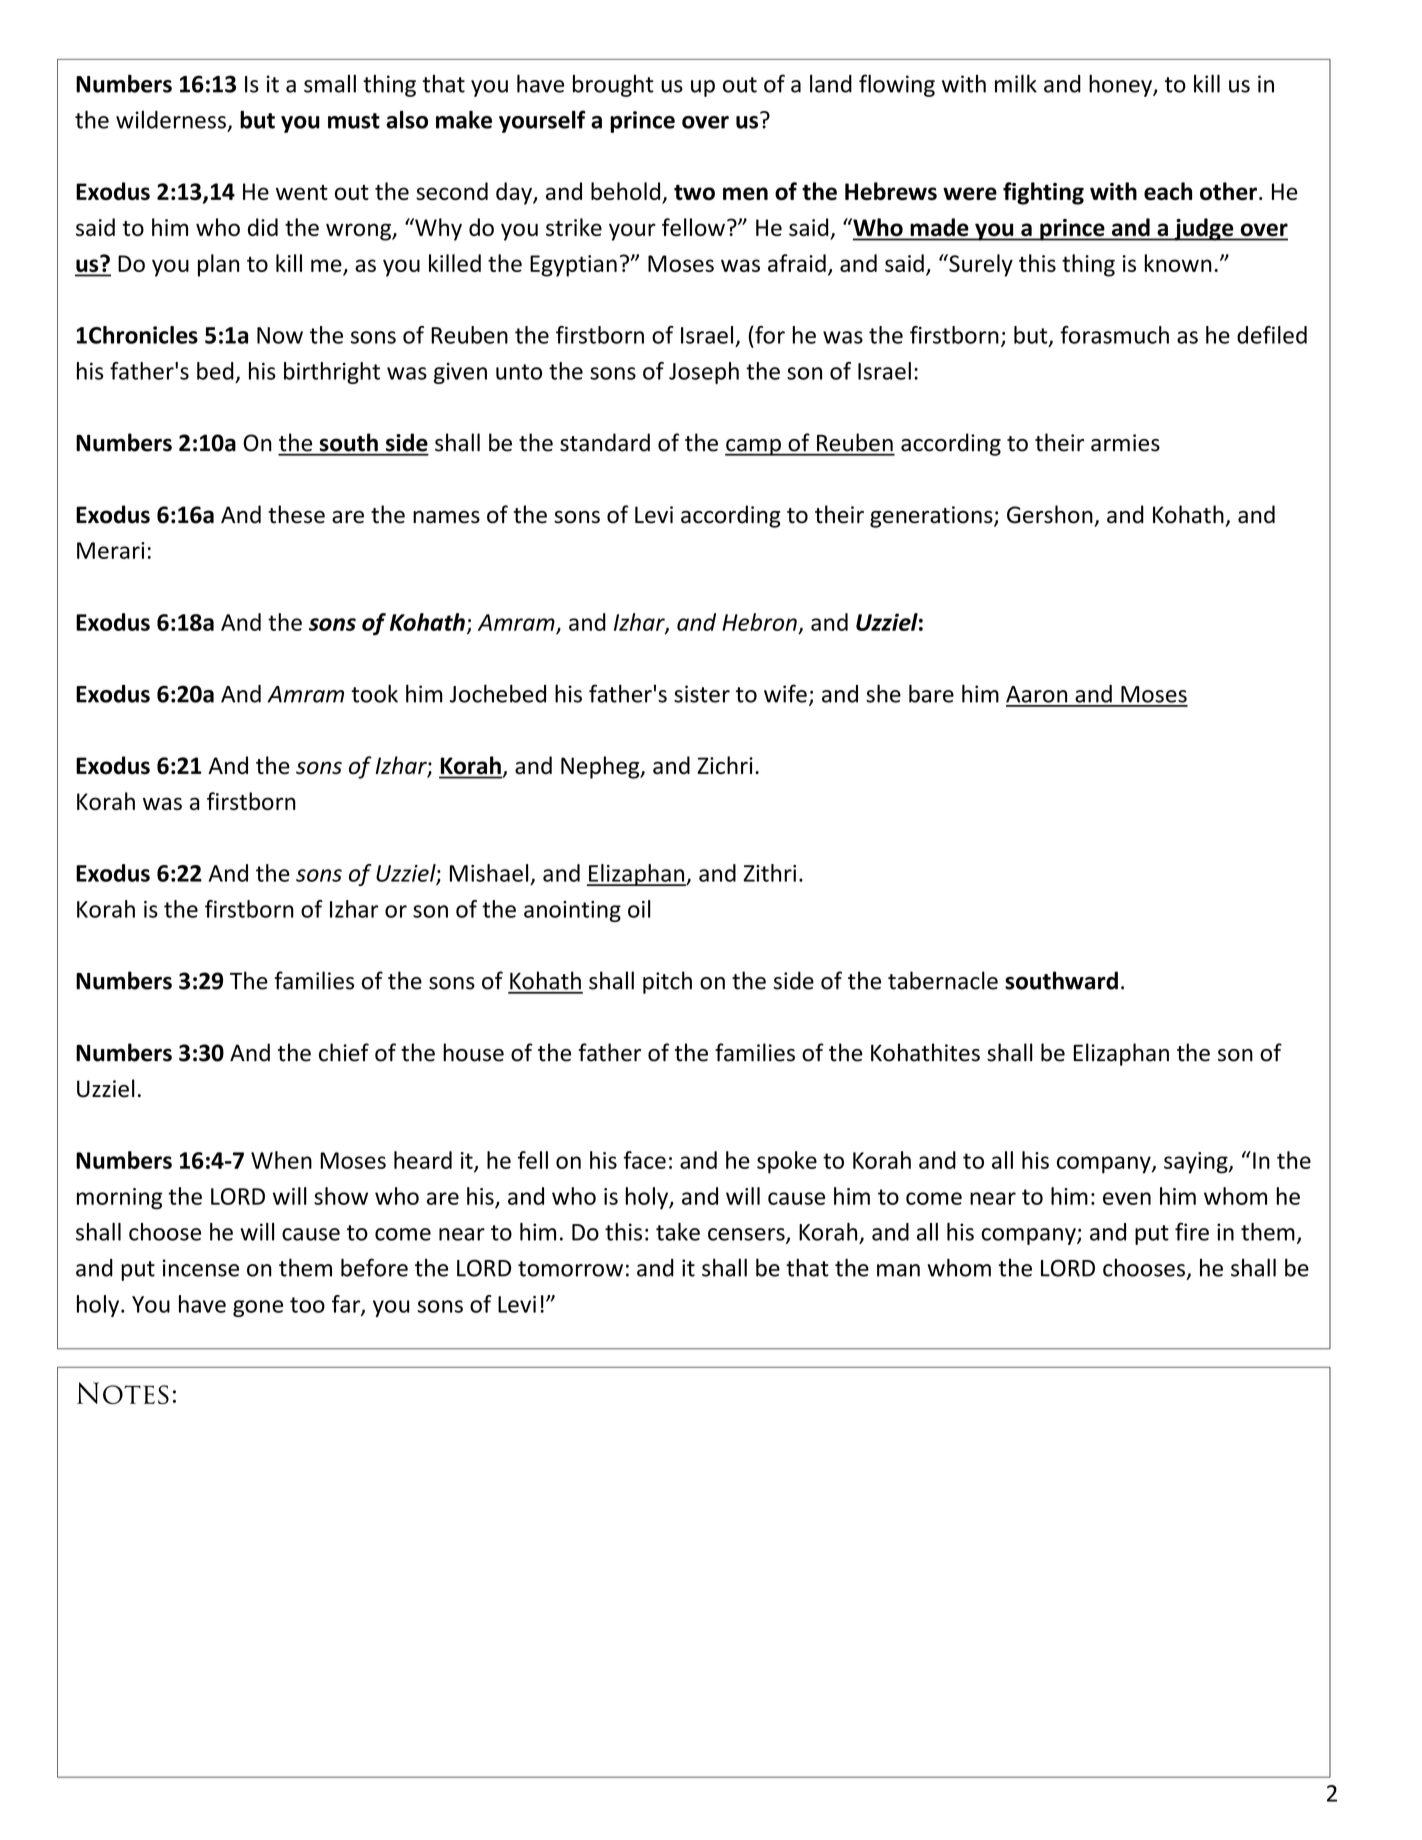 Image resolution: width=1422 pixels, height=1840 pixels. I want to click on gone, so click(258, 1308).
